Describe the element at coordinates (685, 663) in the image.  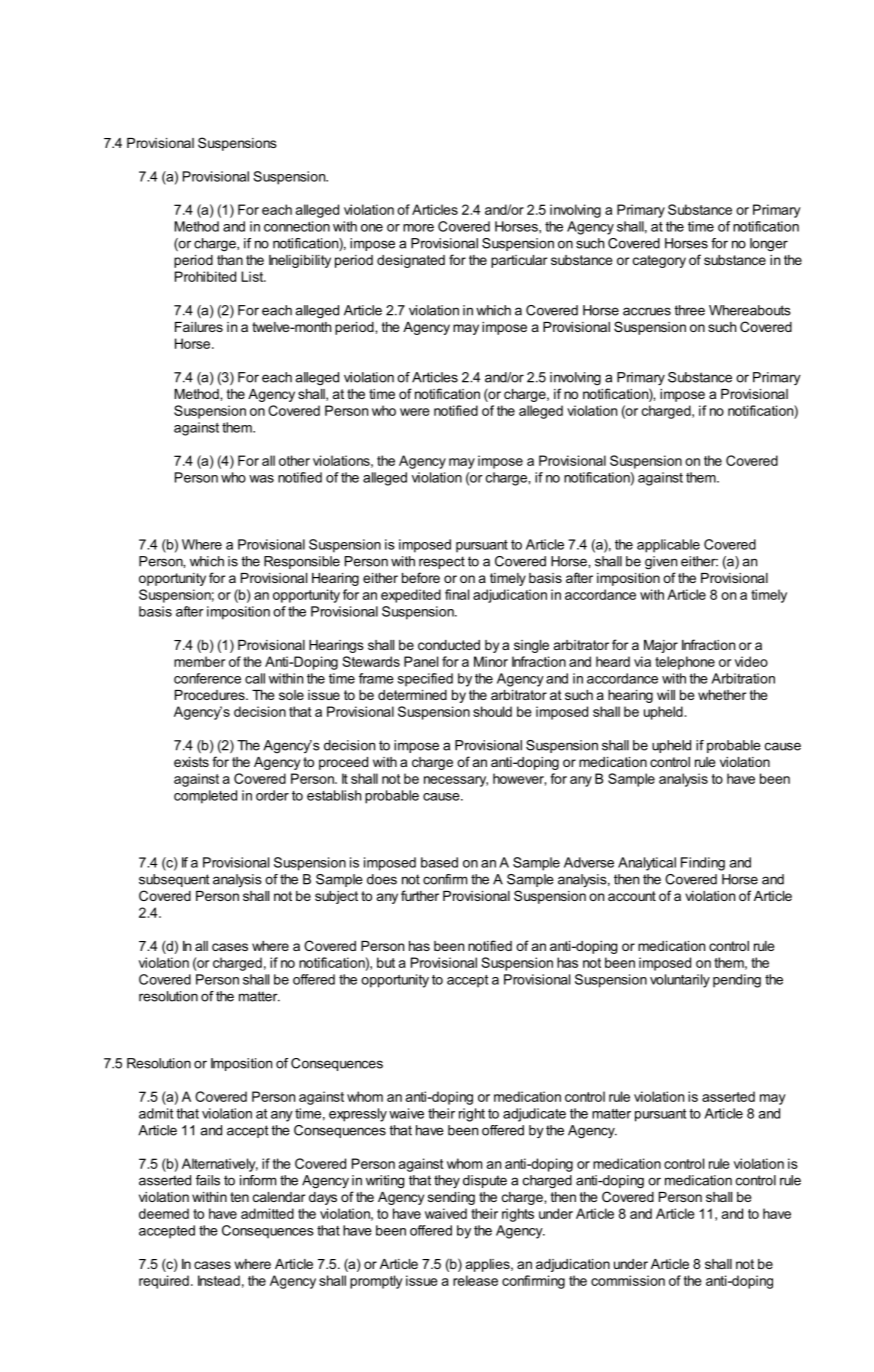
I see `telephone` at that location.
